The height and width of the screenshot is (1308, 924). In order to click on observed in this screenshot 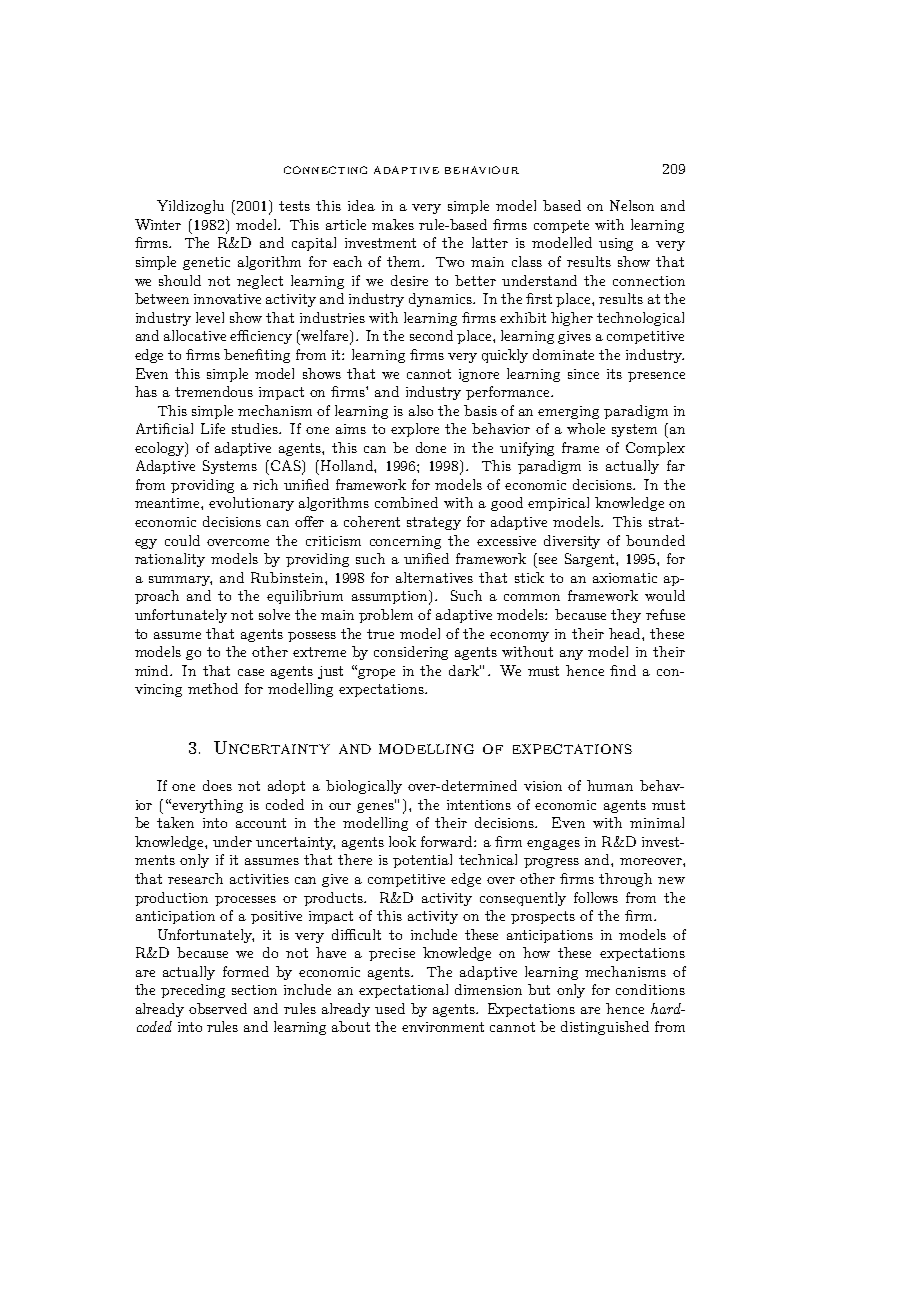, I will do `click(218, 1008)`.
